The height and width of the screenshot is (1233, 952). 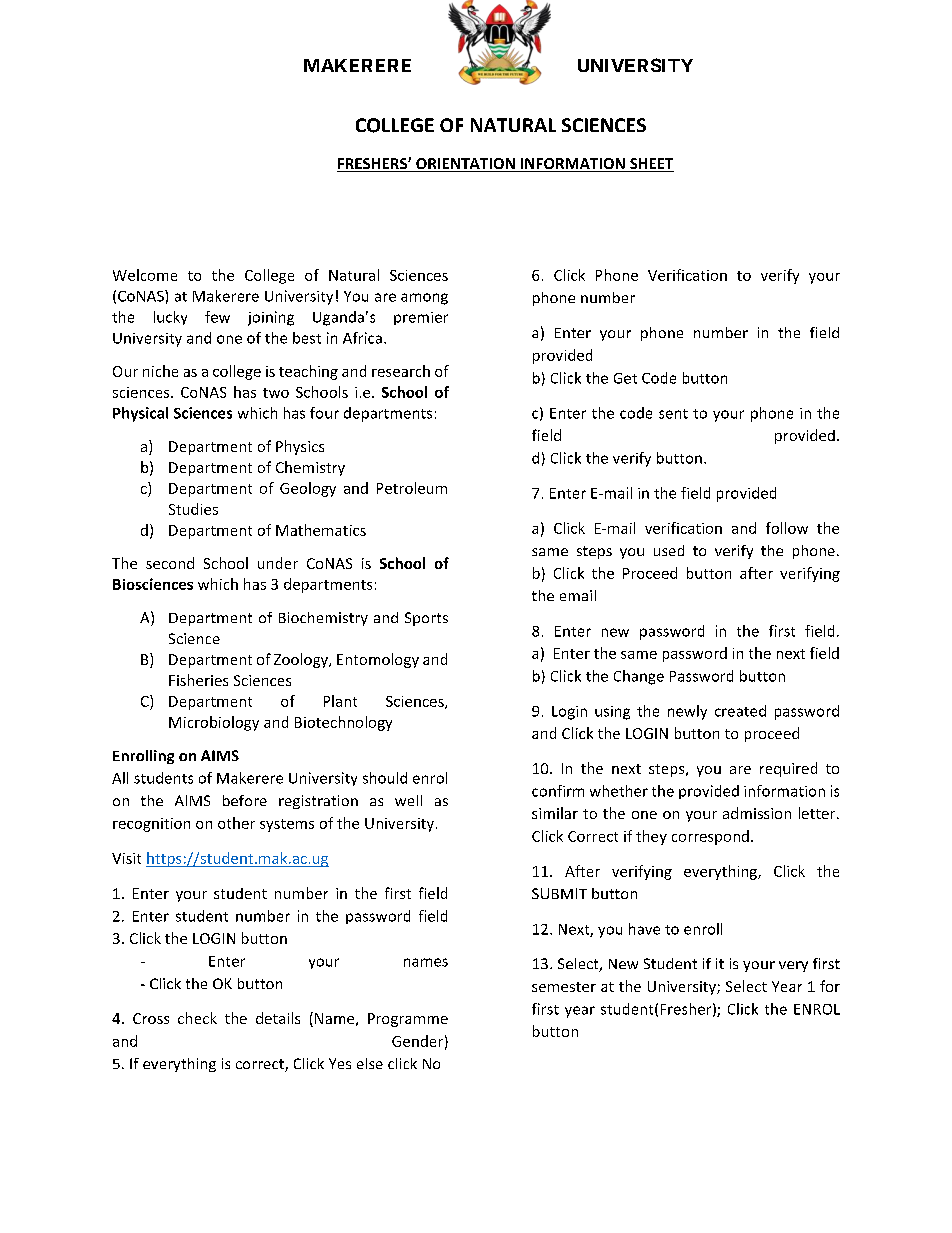 I want to click on semester, so click(x=564, y=987).
